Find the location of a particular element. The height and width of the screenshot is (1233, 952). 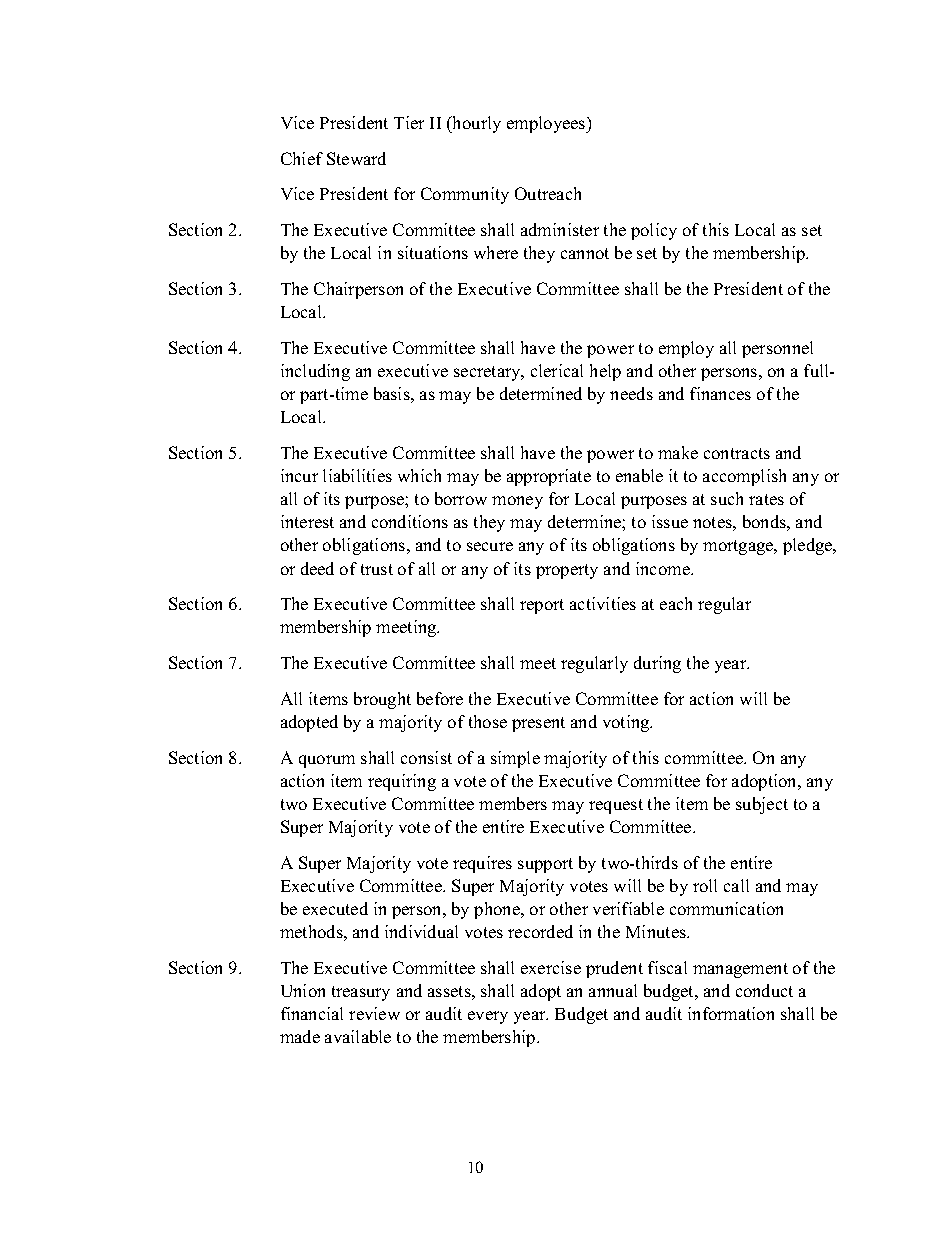

property is located at coordinates (567, 571).
